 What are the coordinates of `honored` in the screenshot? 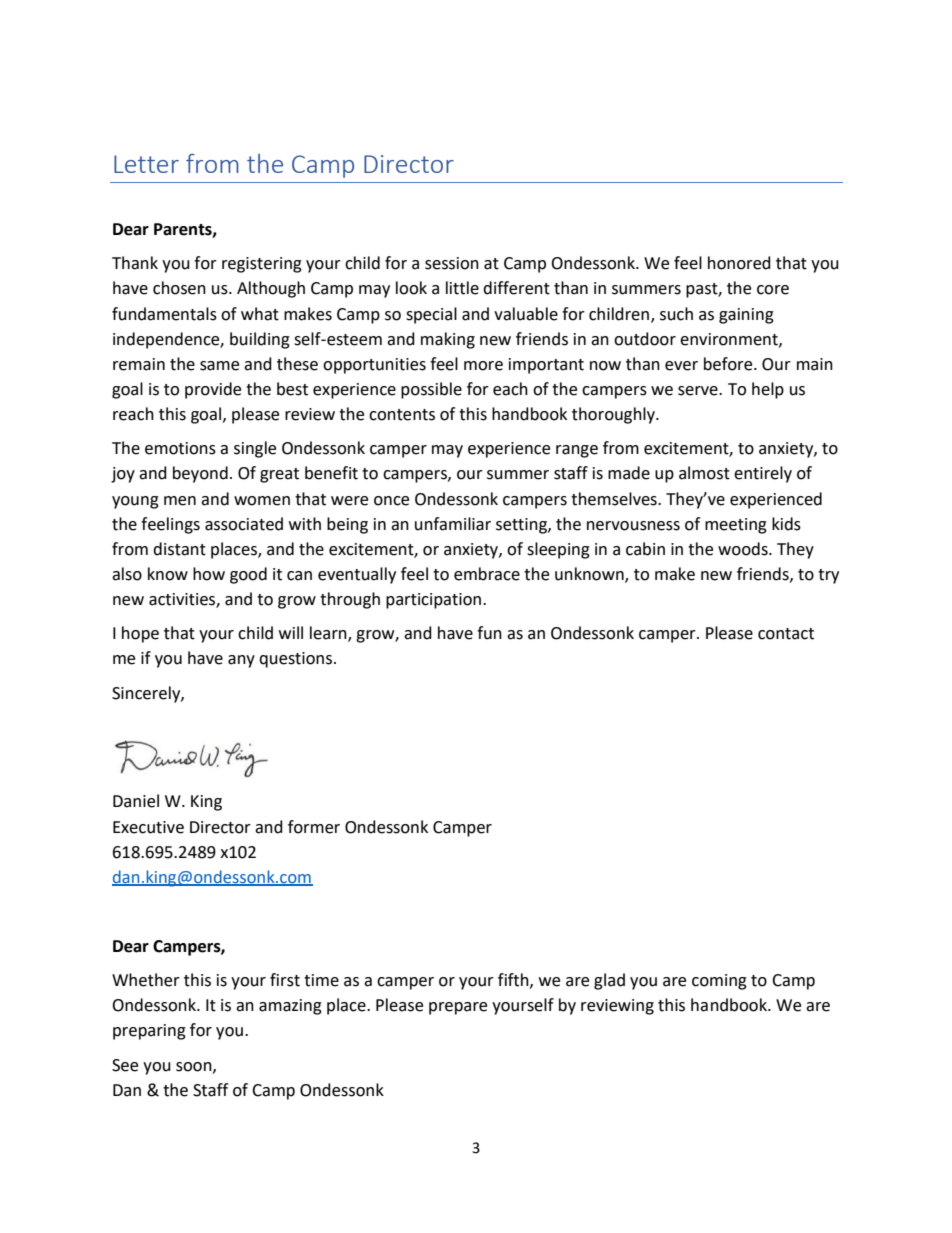 It's located at (739, 263).
